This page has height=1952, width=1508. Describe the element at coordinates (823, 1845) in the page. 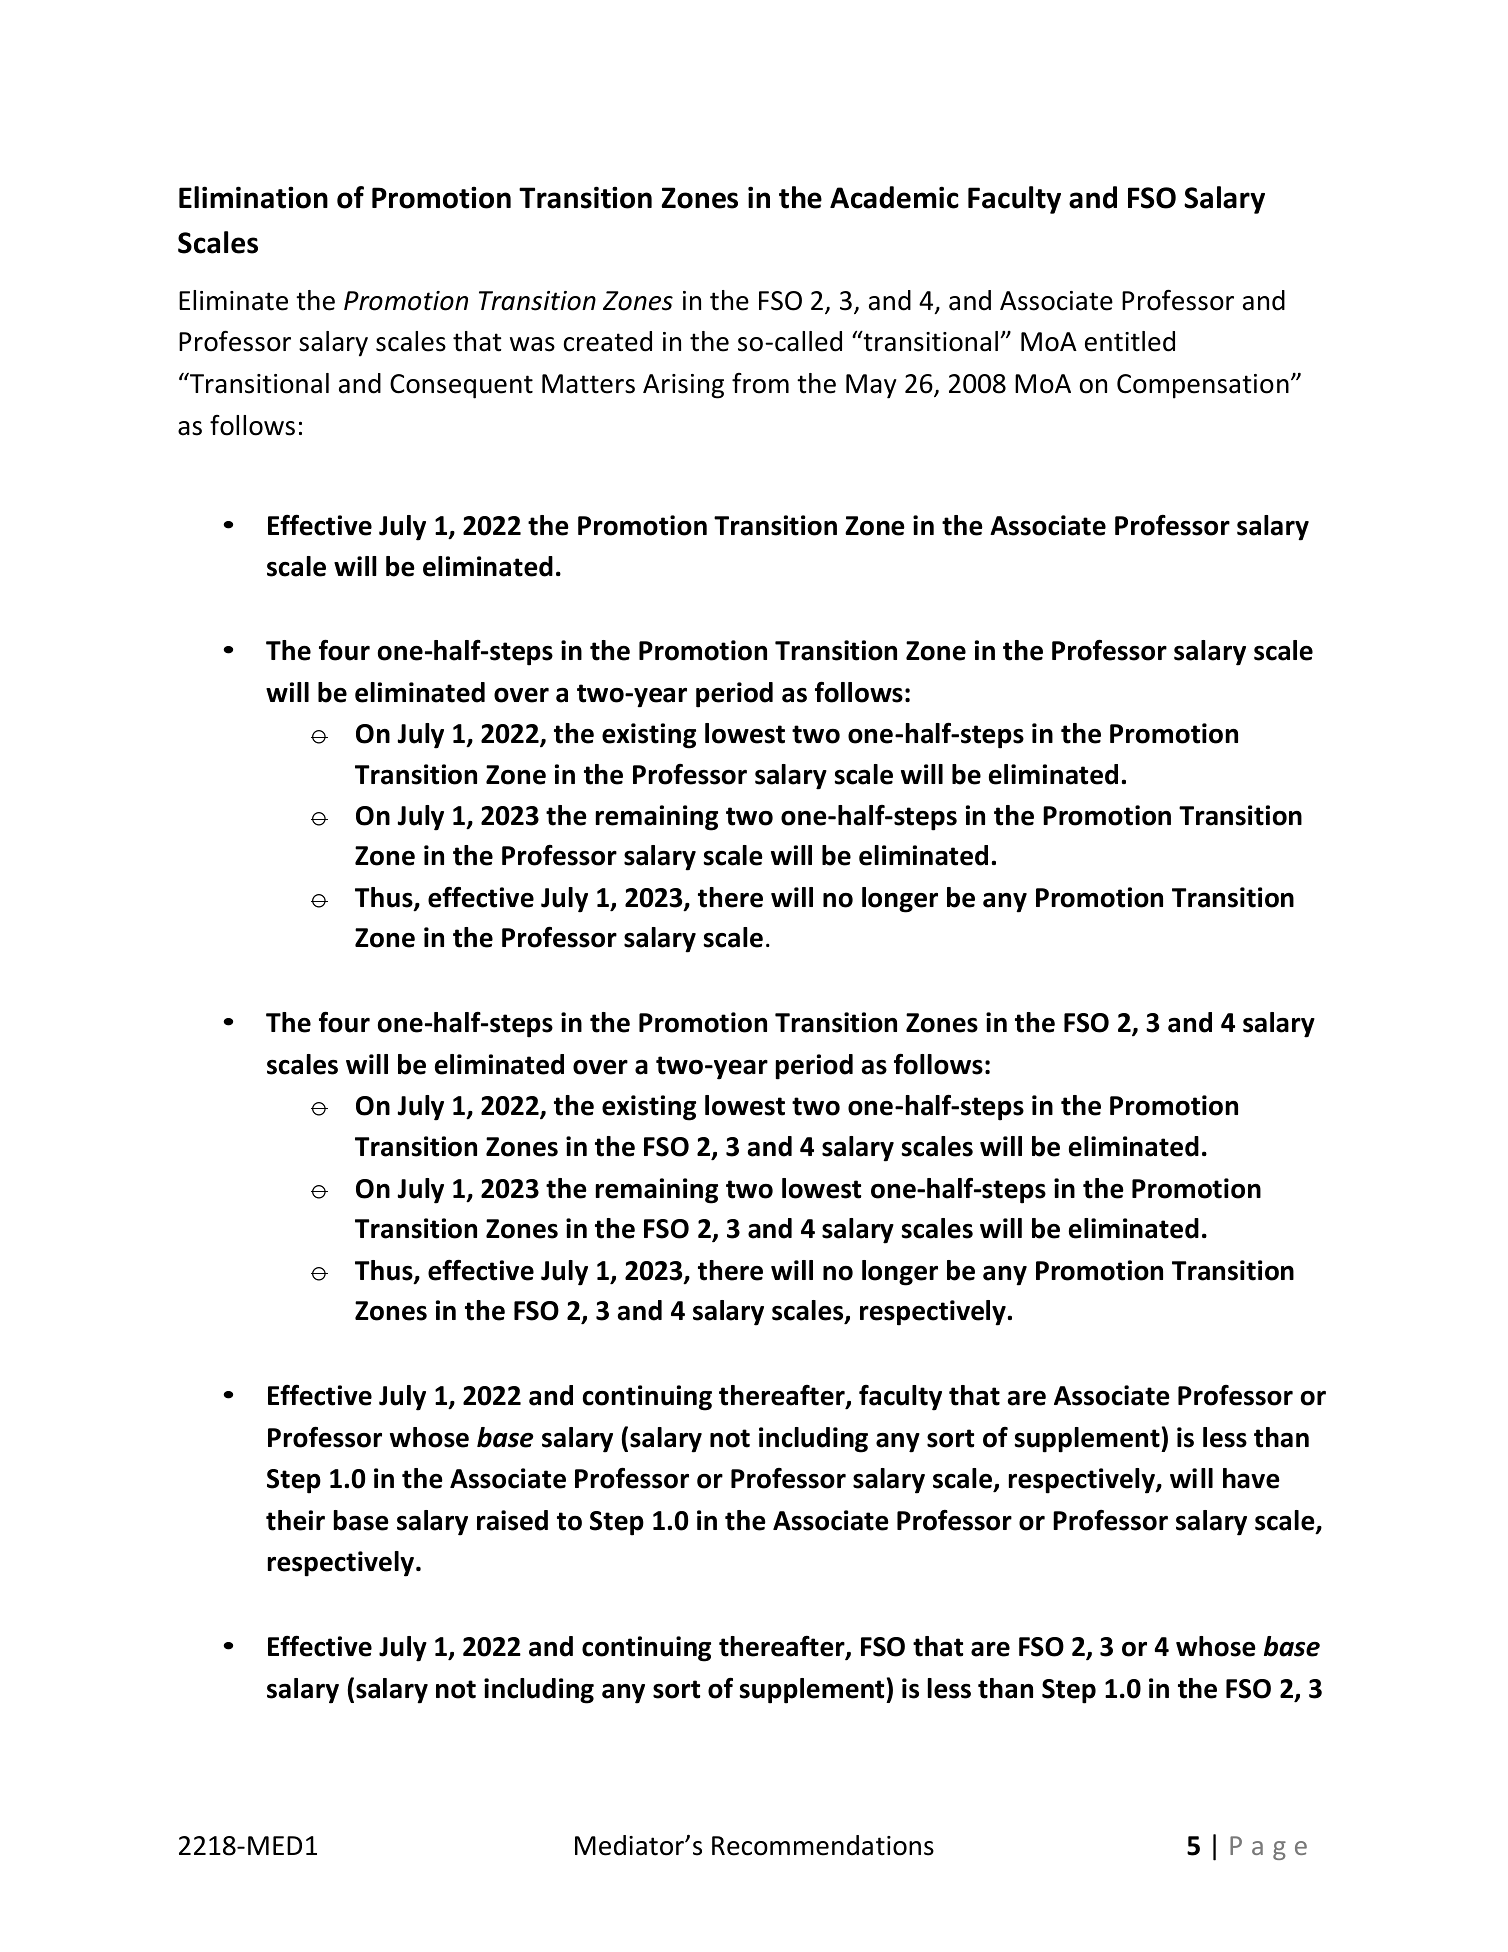

I see `Recommendations` at that location.
